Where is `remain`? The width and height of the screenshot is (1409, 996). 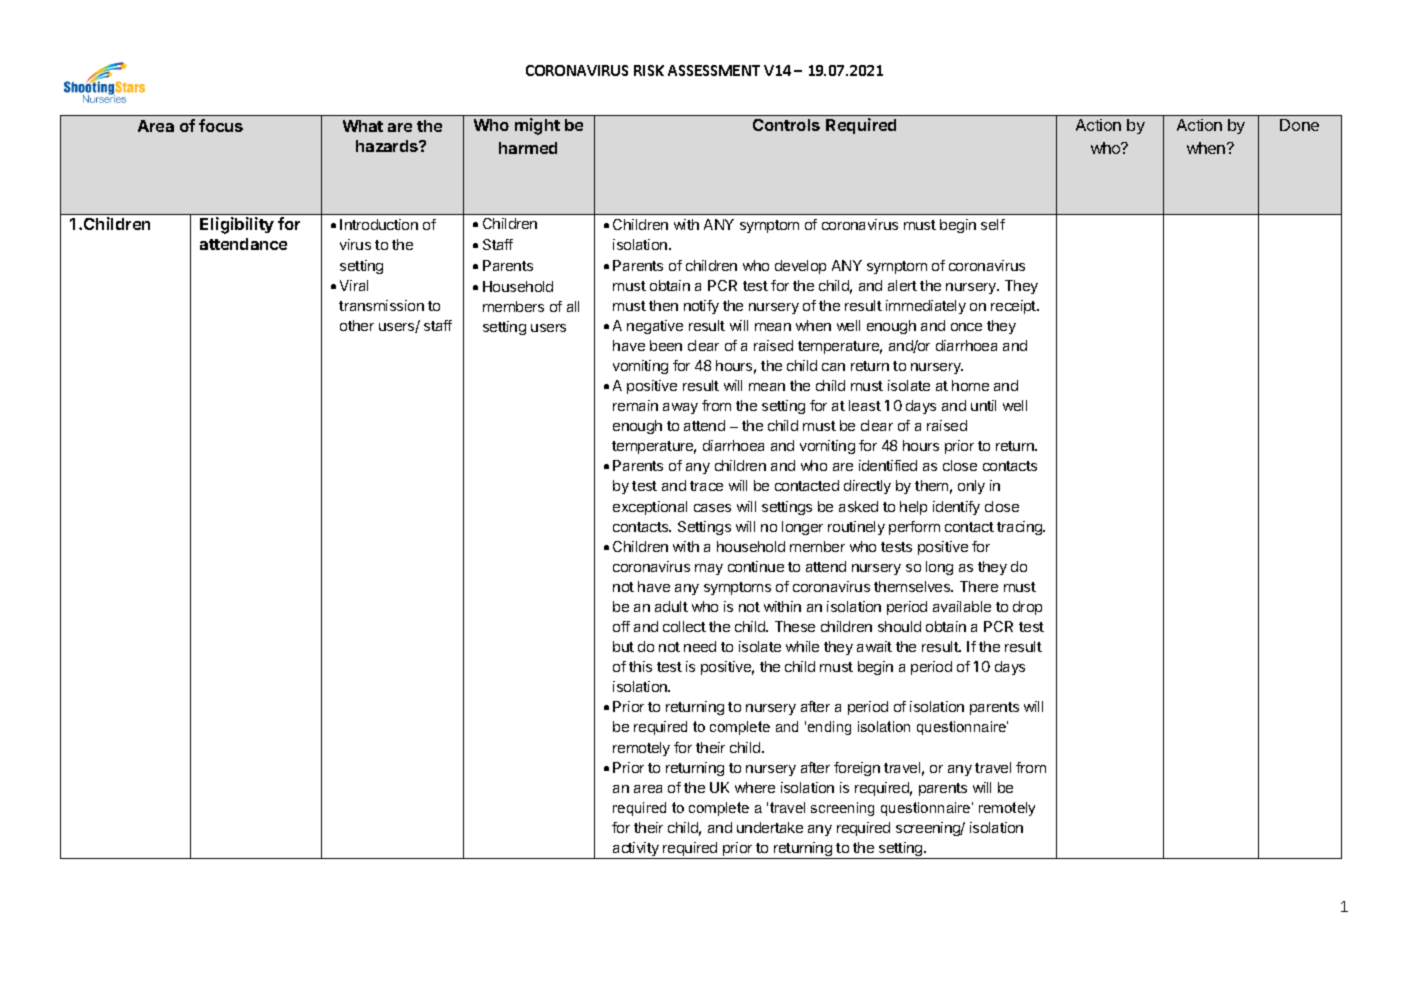 remain is located at coordinates (635, 405).
